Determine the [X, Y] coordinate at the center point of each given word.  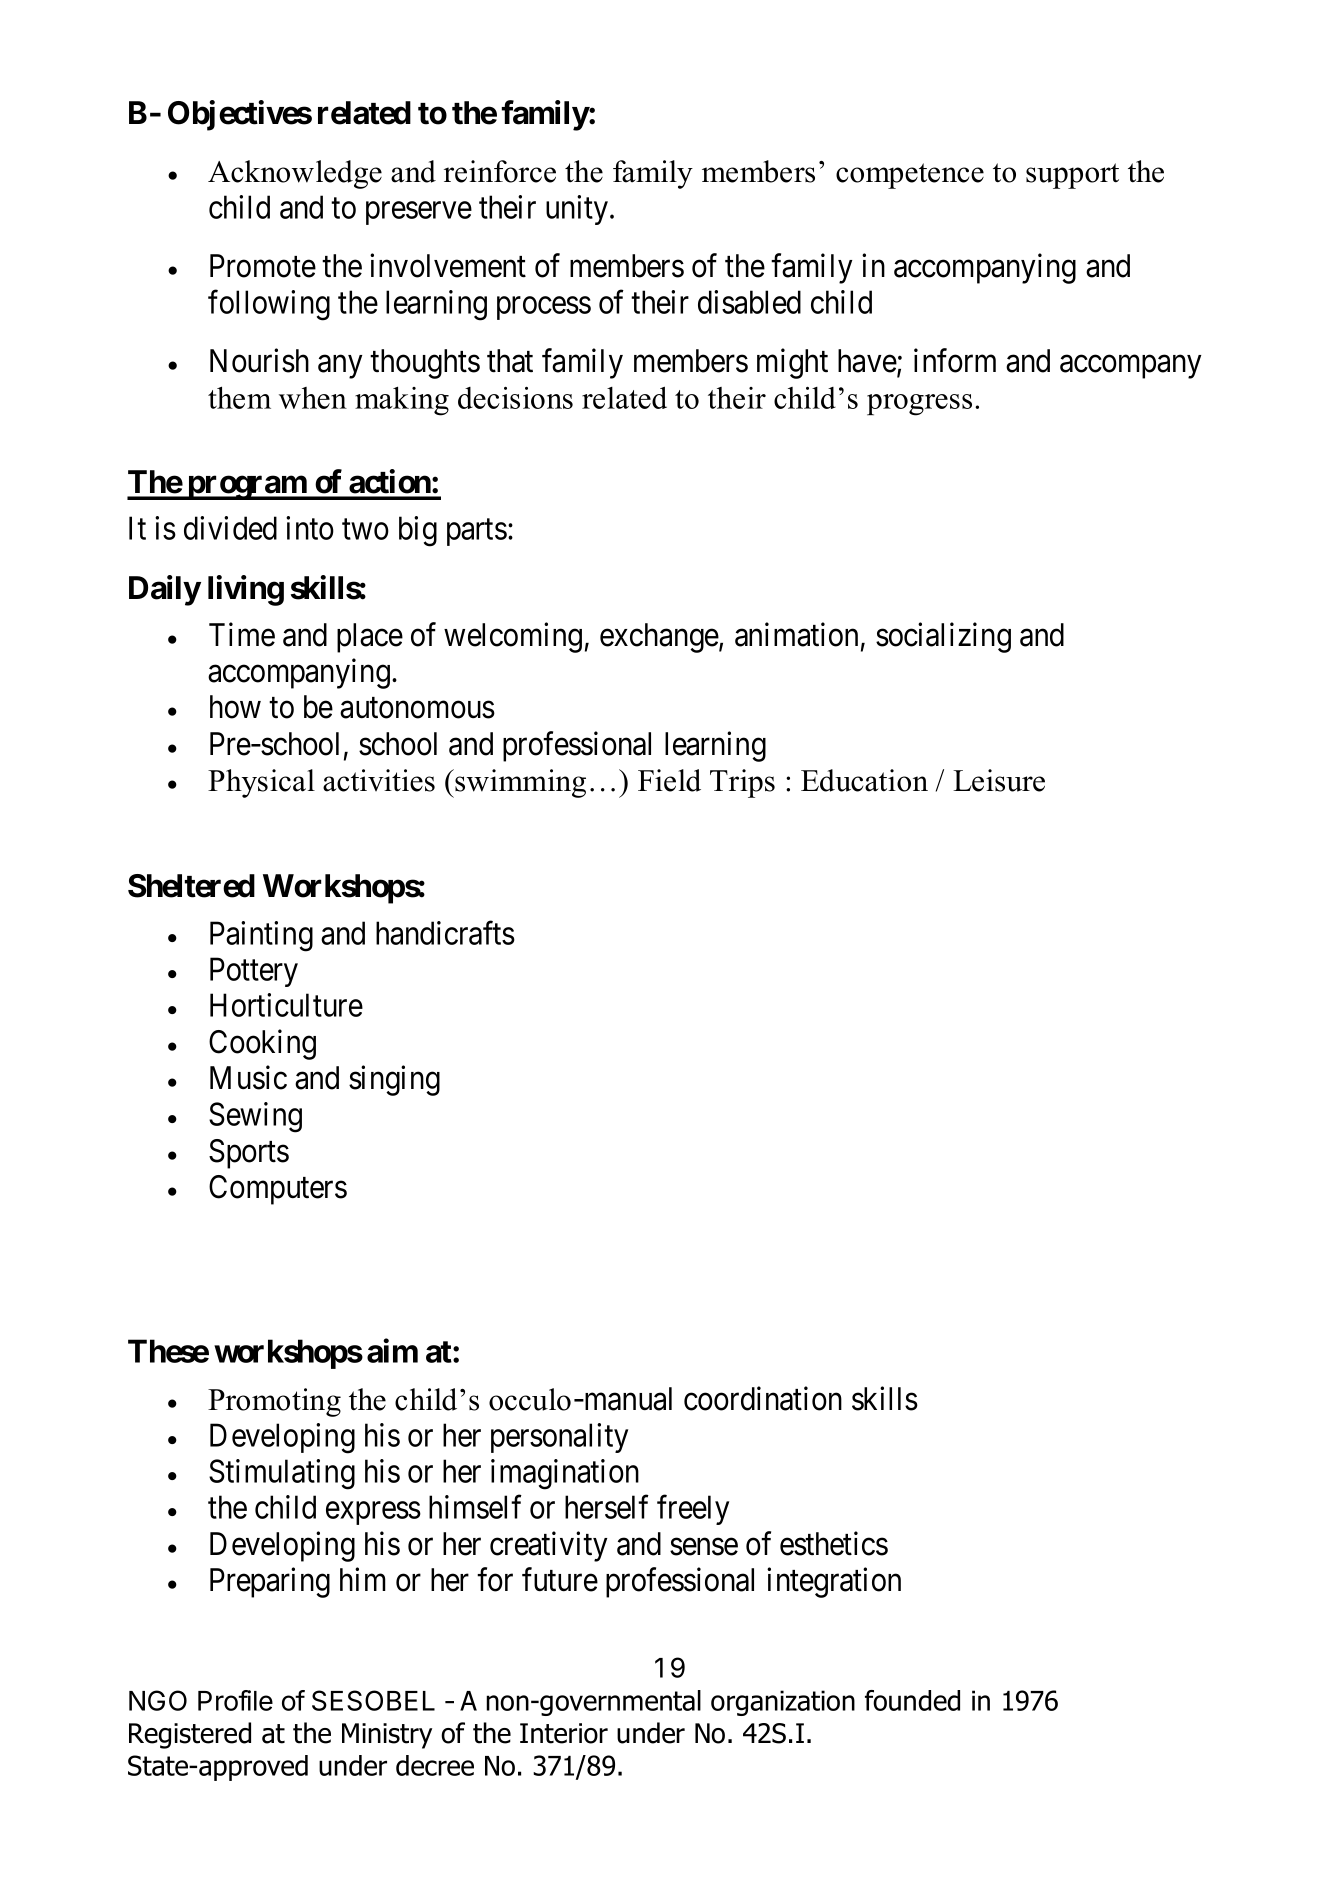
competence [910, 176]
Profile [235, 1700]
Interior [564, 1733]
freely [693, 1510]
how [235, 707]
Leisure [999, 780]
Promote [263, 266]
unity [578, 210]
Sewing [255, 1117]
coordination [763, 1399]
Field [669, 780]
